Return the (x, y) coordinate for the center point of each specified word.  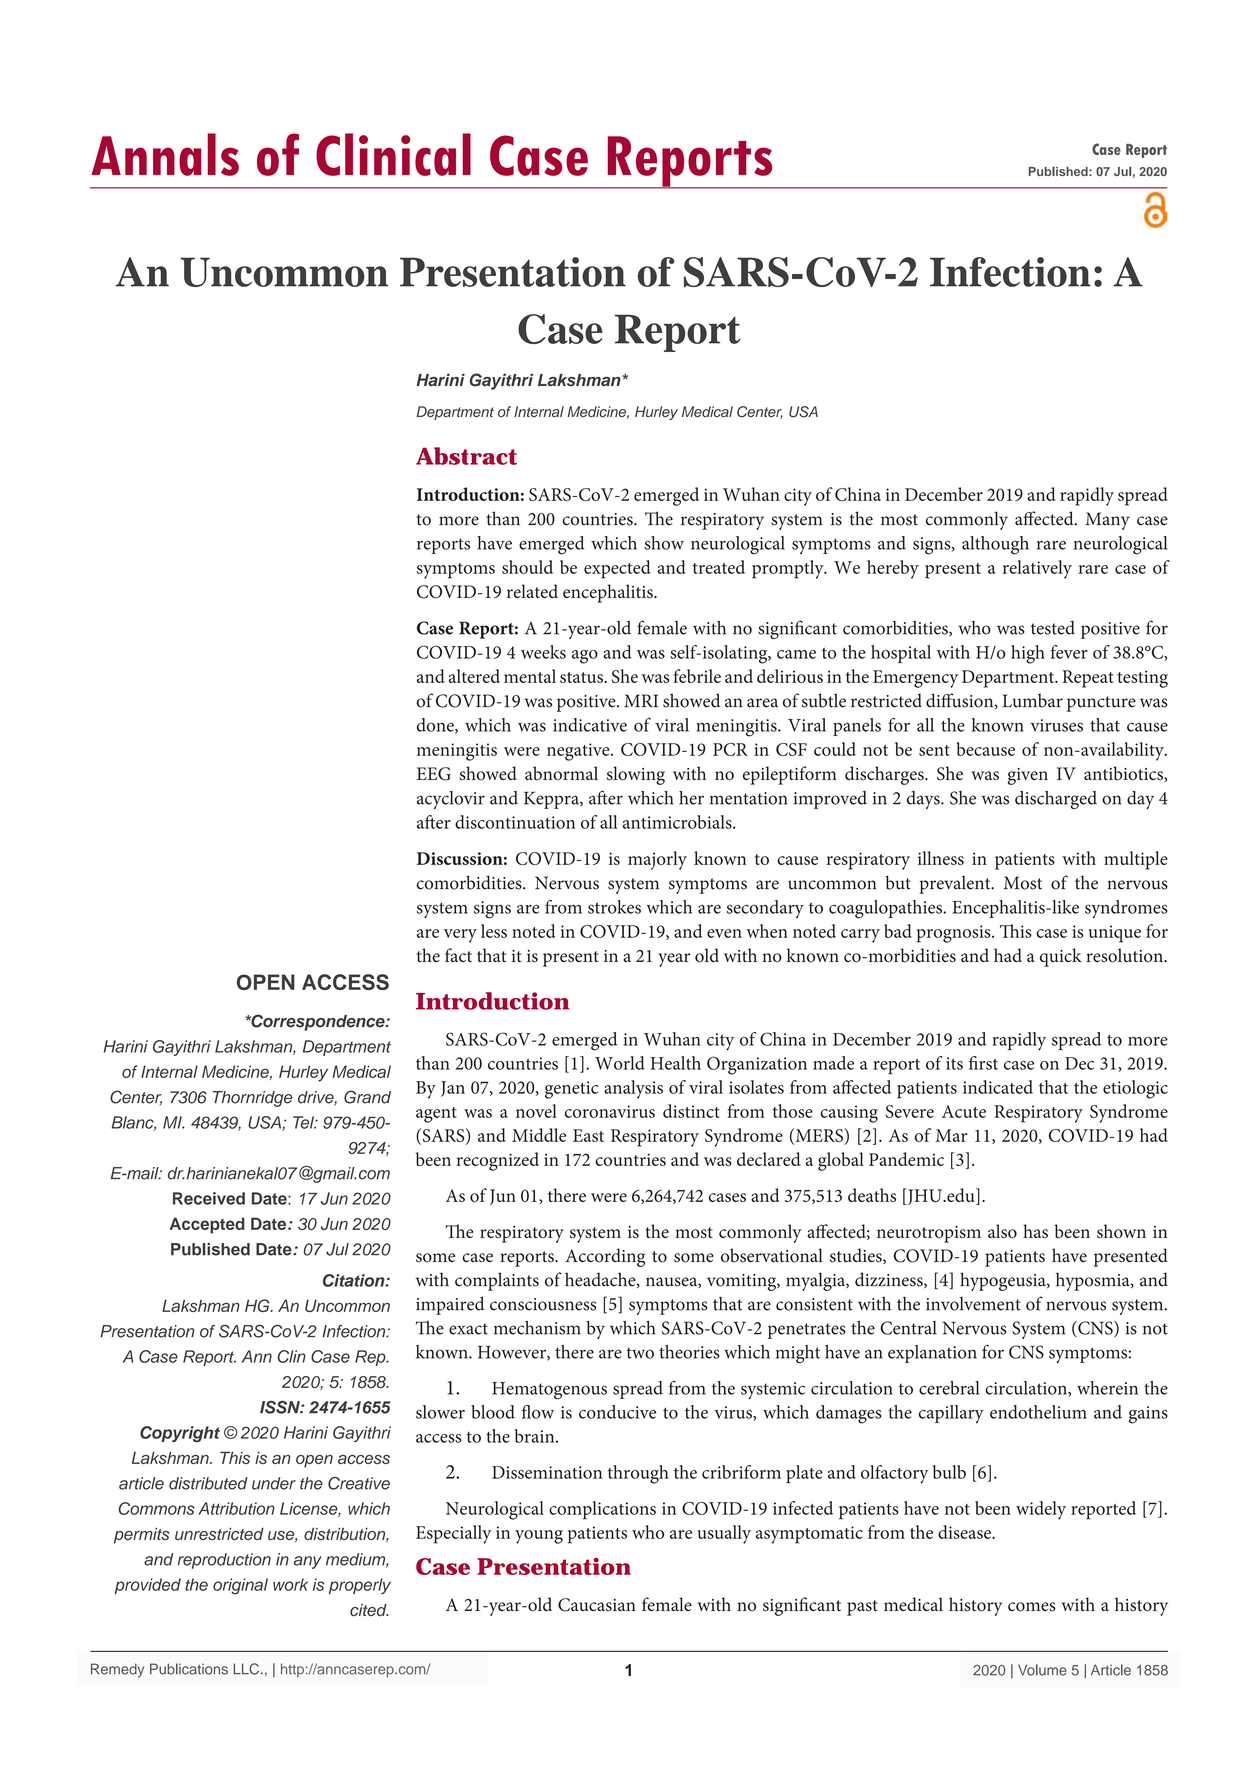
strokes (614, 907)
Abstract (466, 456)
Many (1107, 521)
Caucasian (597, 1605)
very (460, 936)
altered (474, 676)
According (605, 1257)
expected (617, 569)
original (240, 1586)
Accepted (207, 1225)
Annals (165, 154)
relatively (1037, 569)
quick (1061, 957)
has (1035, 1231)
